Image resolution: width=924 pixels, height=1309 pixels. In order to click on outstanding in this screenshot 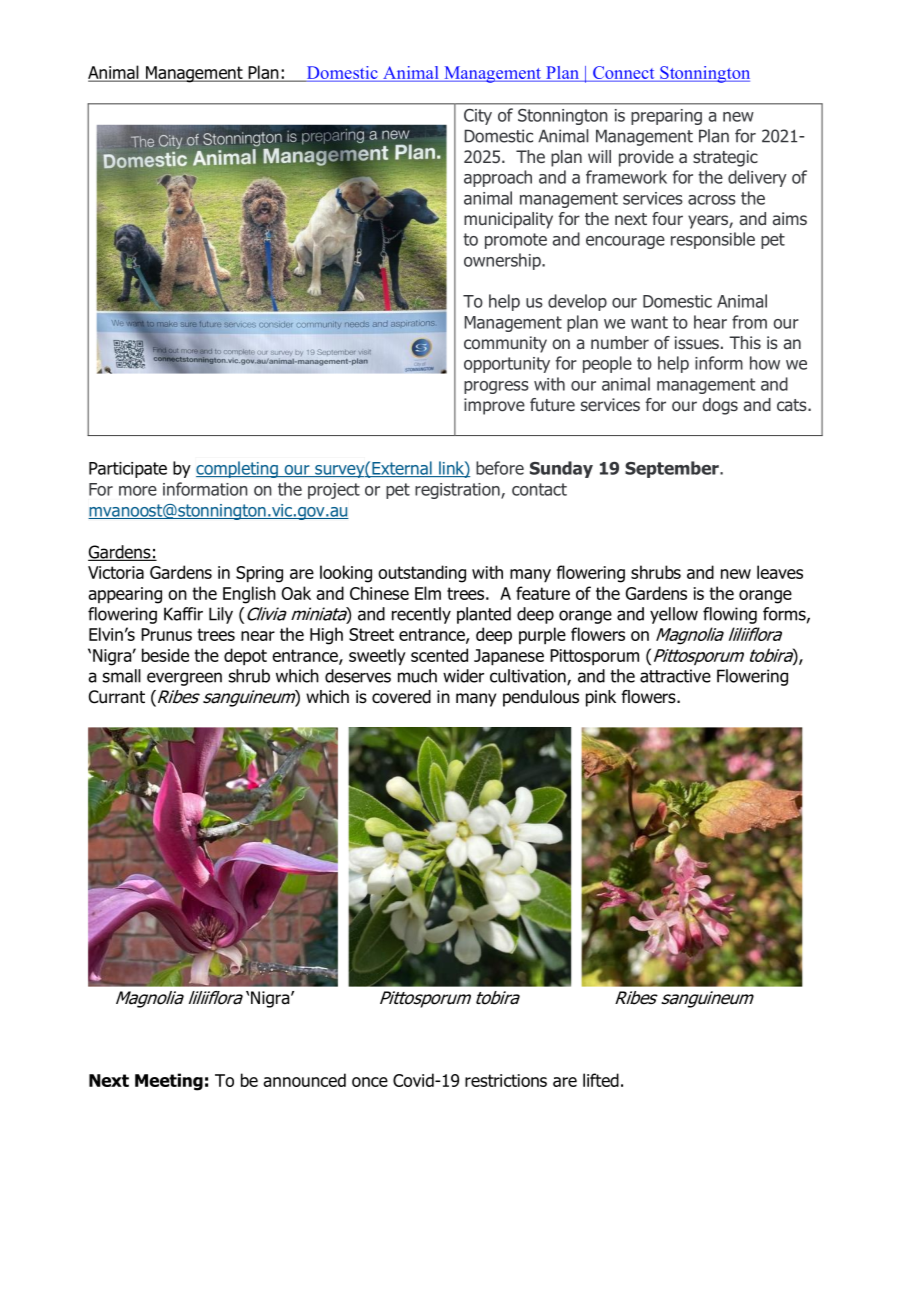, I will do `click(422, 574)`.
